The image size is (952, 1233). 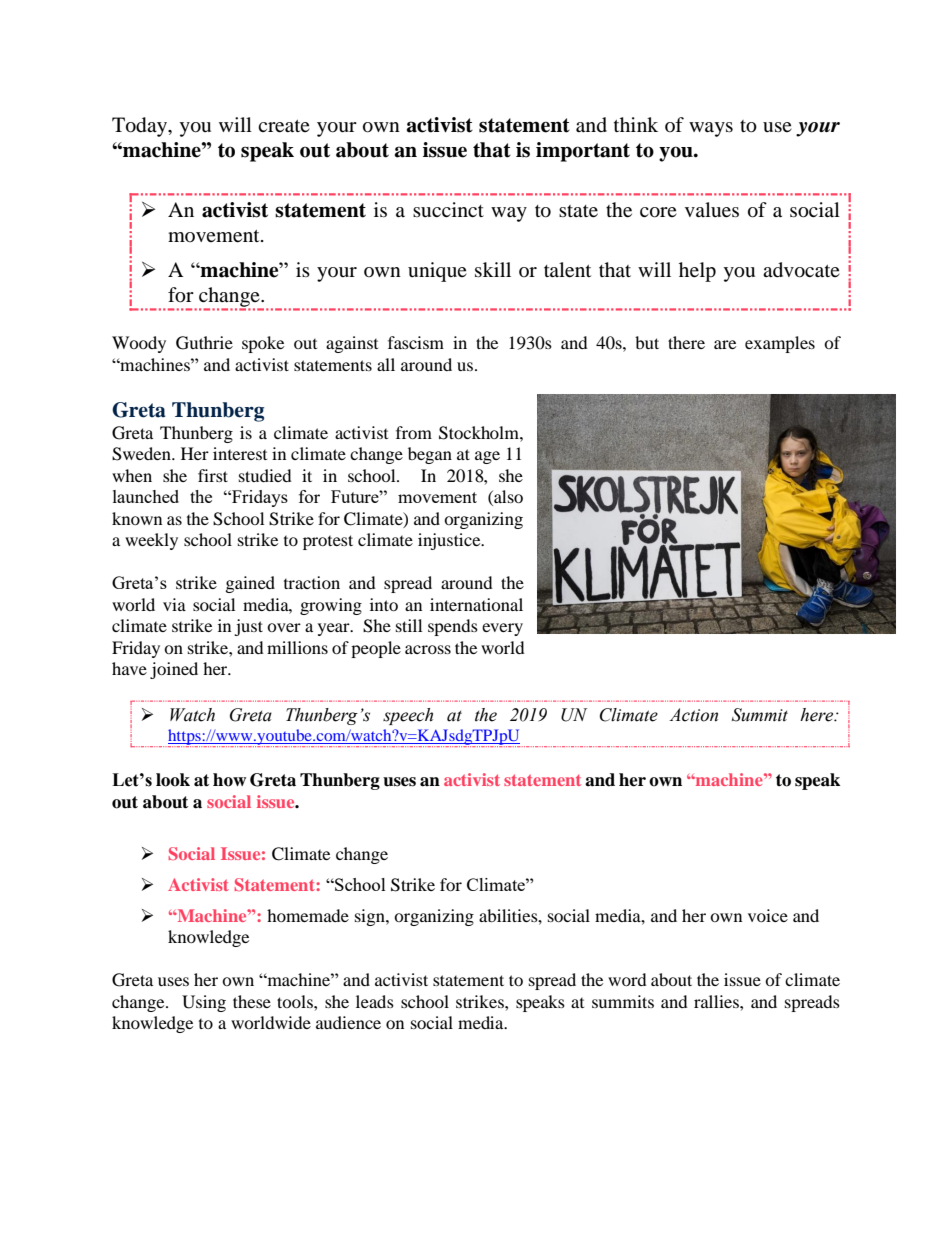 What do you see at coordinates (480, 433) in the screenshot?
I see `Stockholm` at bounding box center [480, 433].
